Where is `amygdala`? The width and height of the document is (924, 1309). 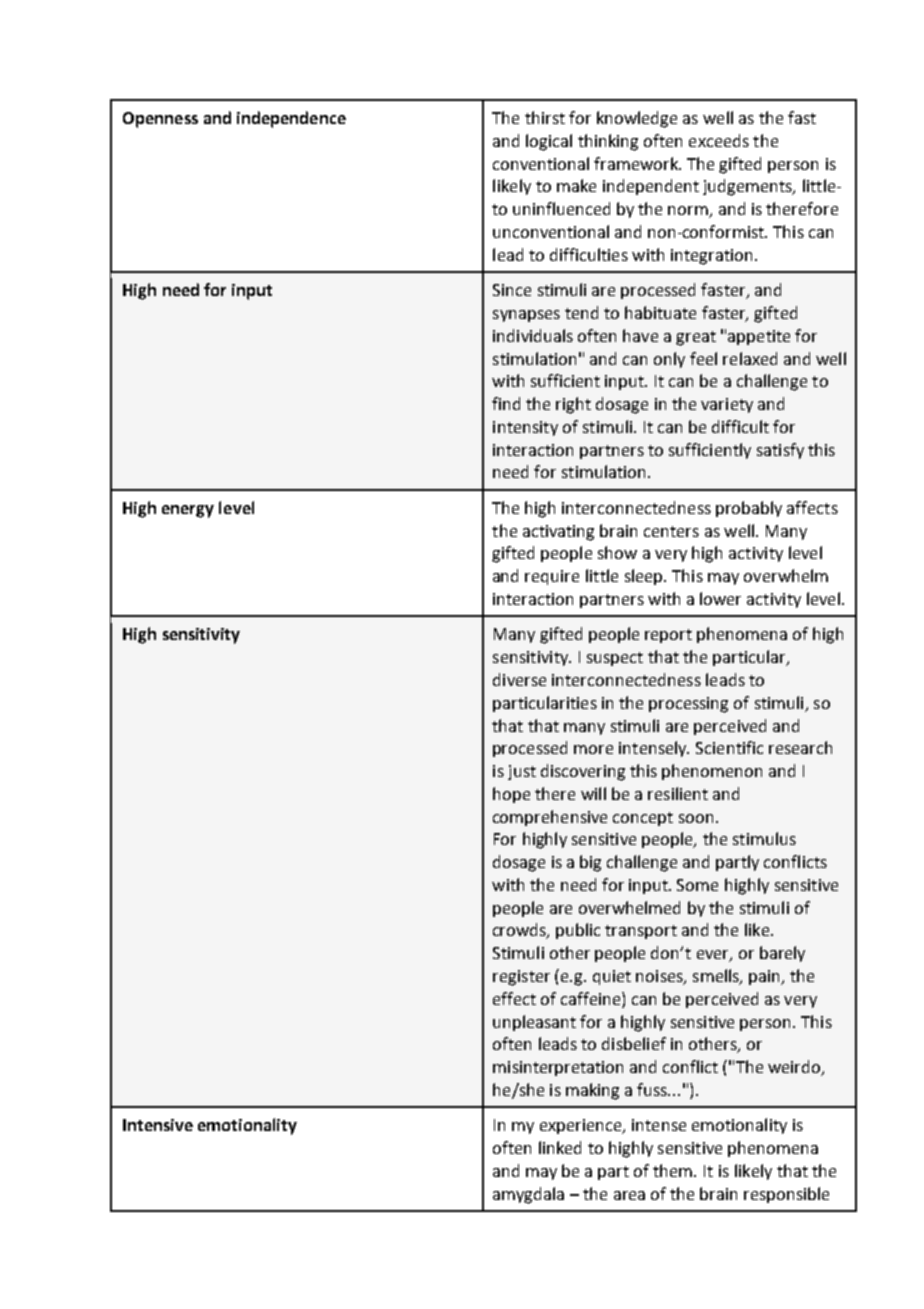 amygdala is located at coordinates (528, 1195).
